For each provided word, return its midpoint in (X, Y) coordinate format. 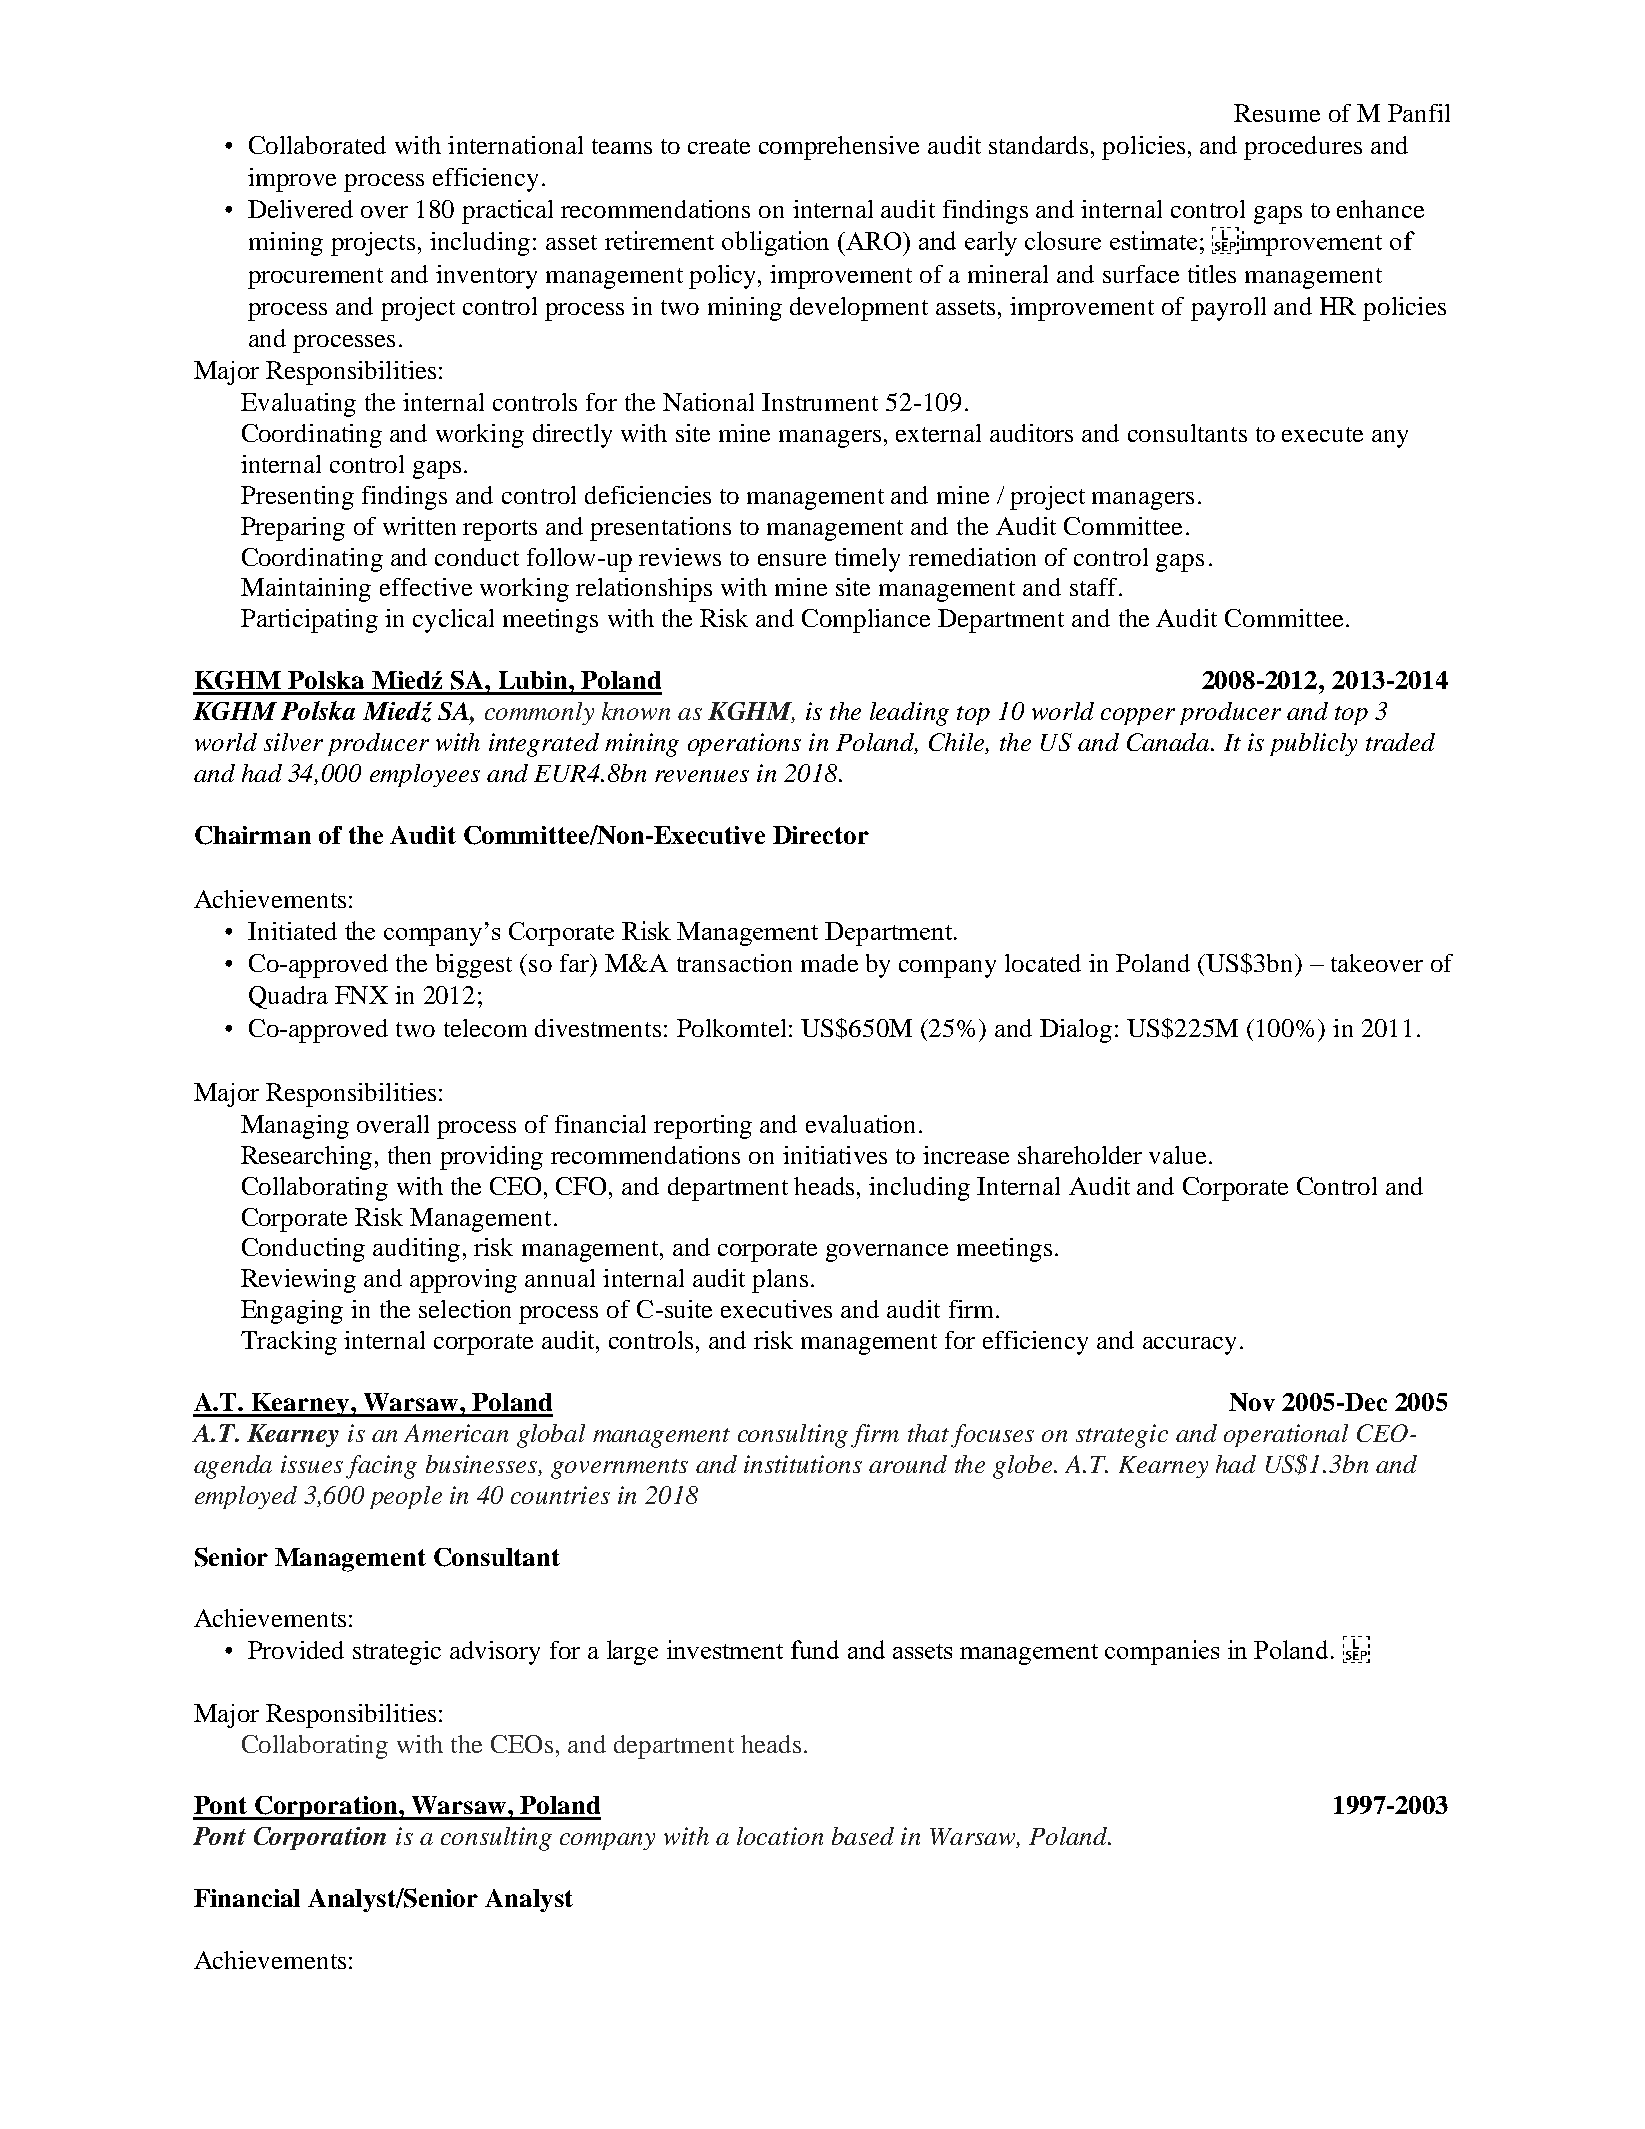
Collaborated (317, 145)
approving (463, 1281)
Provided (296, 1650)
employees (425, 775)
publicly (1313, 744)
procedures (1303, 148)
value (1177, 1155)
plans (780, 1281)
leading (909, 714)
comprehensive (839, 148)
